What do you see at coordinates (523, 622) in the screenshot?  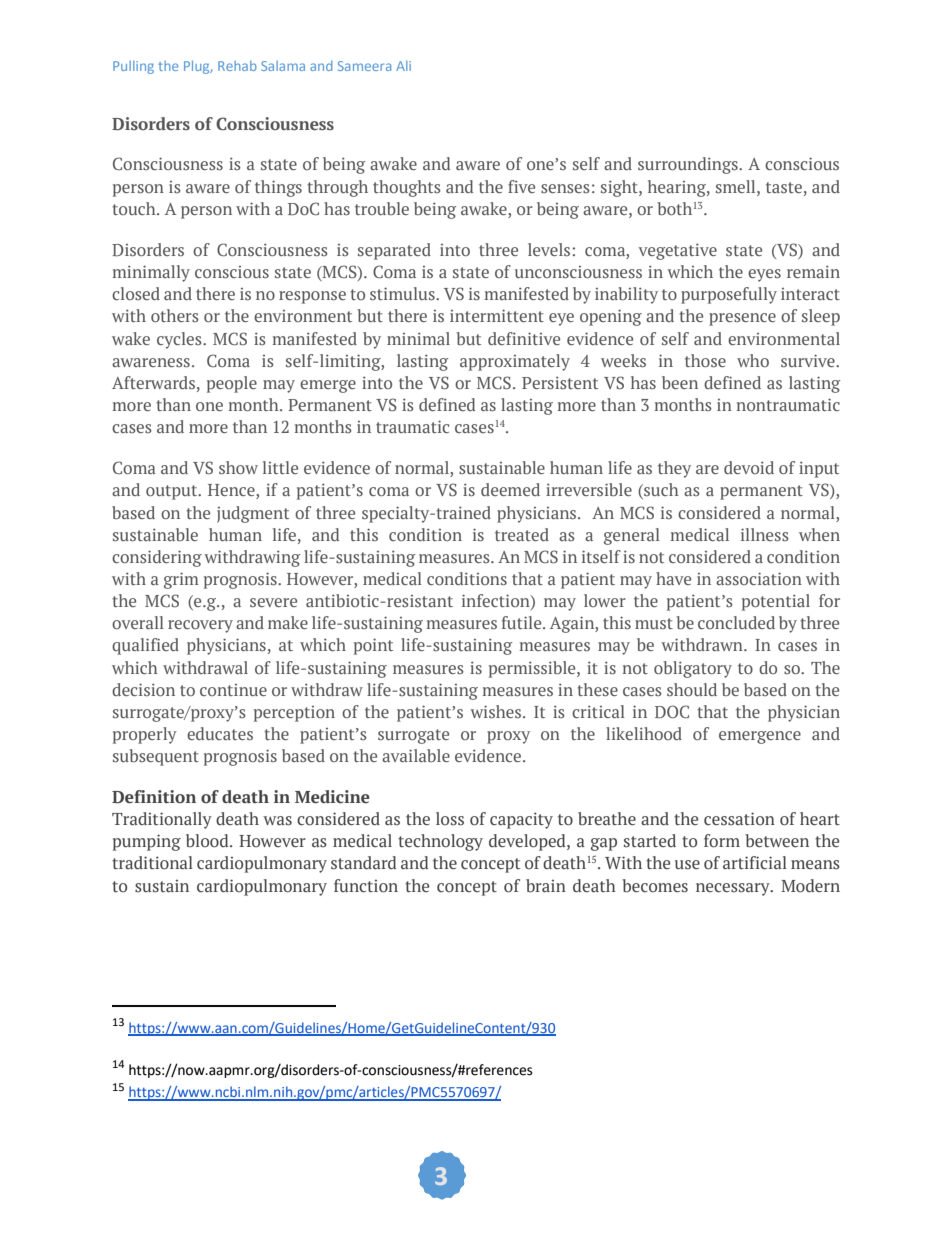 I see `futile` at bounding box center [523, 622].
